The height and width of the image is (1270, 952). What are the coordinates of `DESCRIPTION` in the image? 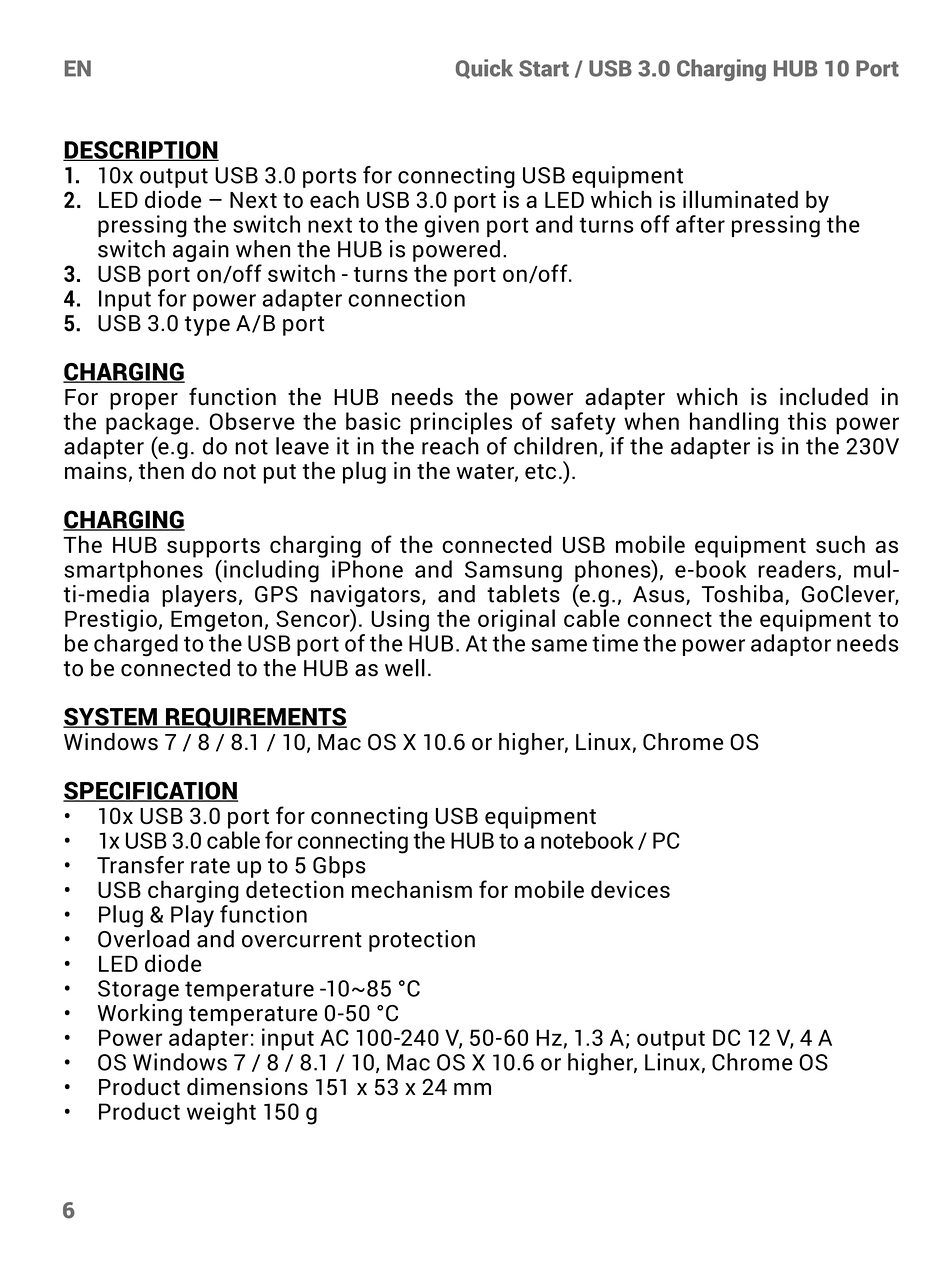 It's located at (141, 151).
